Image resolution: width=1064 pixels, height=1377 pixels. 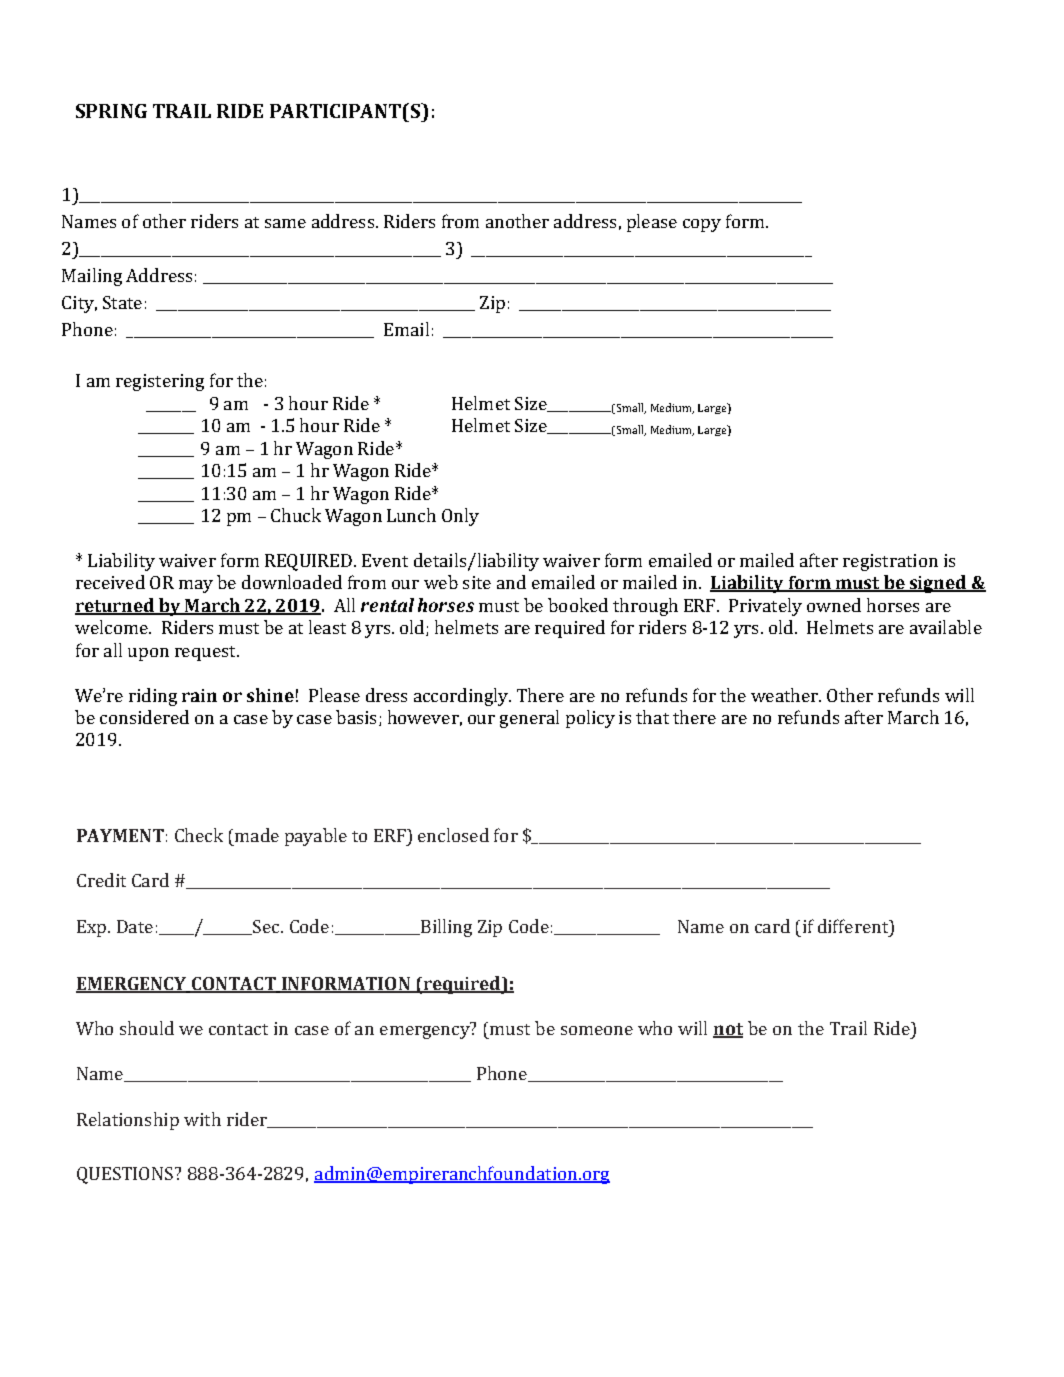 I want to click on same, so click(x=285, y=223).
